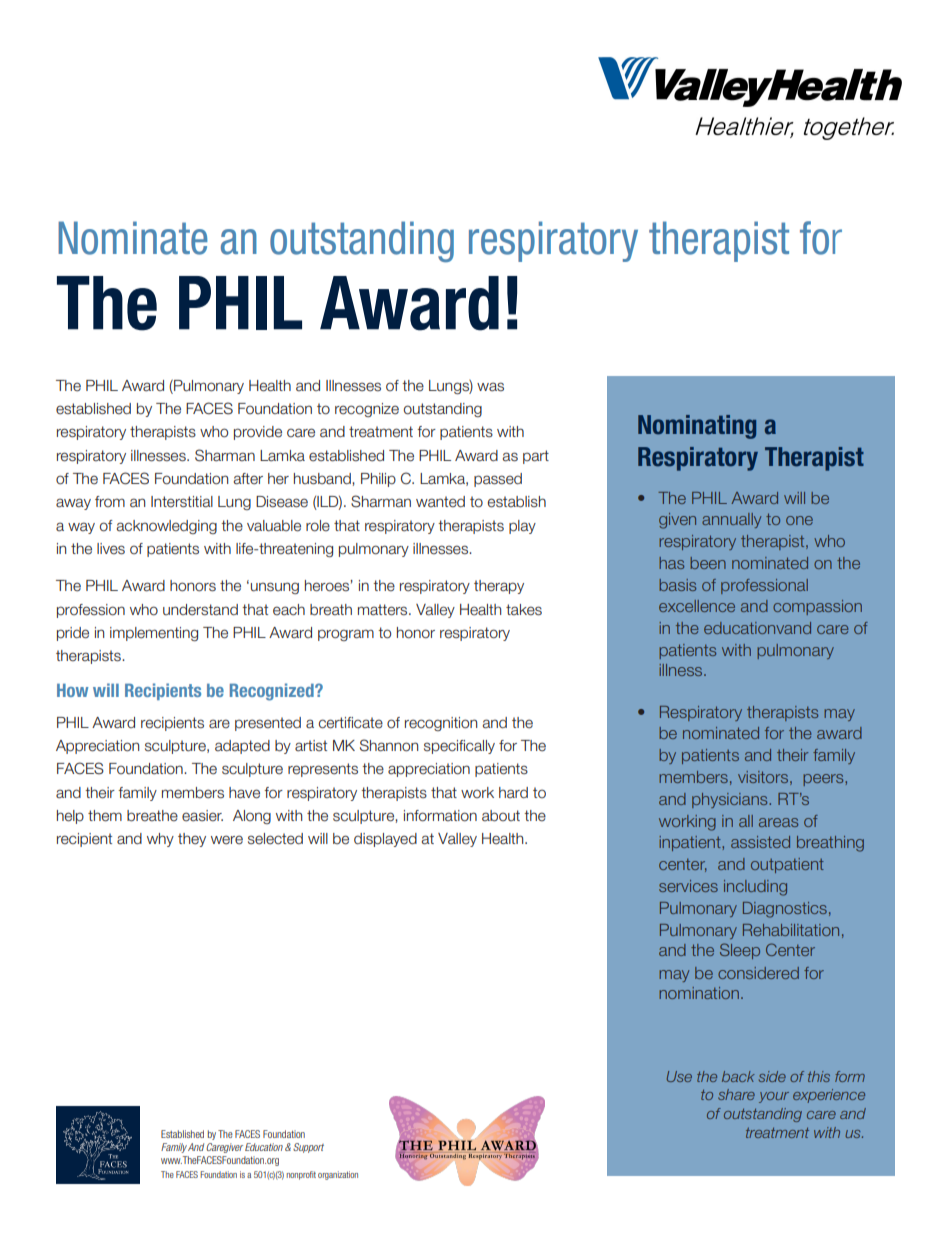 The image size is (952, 1233). I want to click on including, so click(755, 888).
